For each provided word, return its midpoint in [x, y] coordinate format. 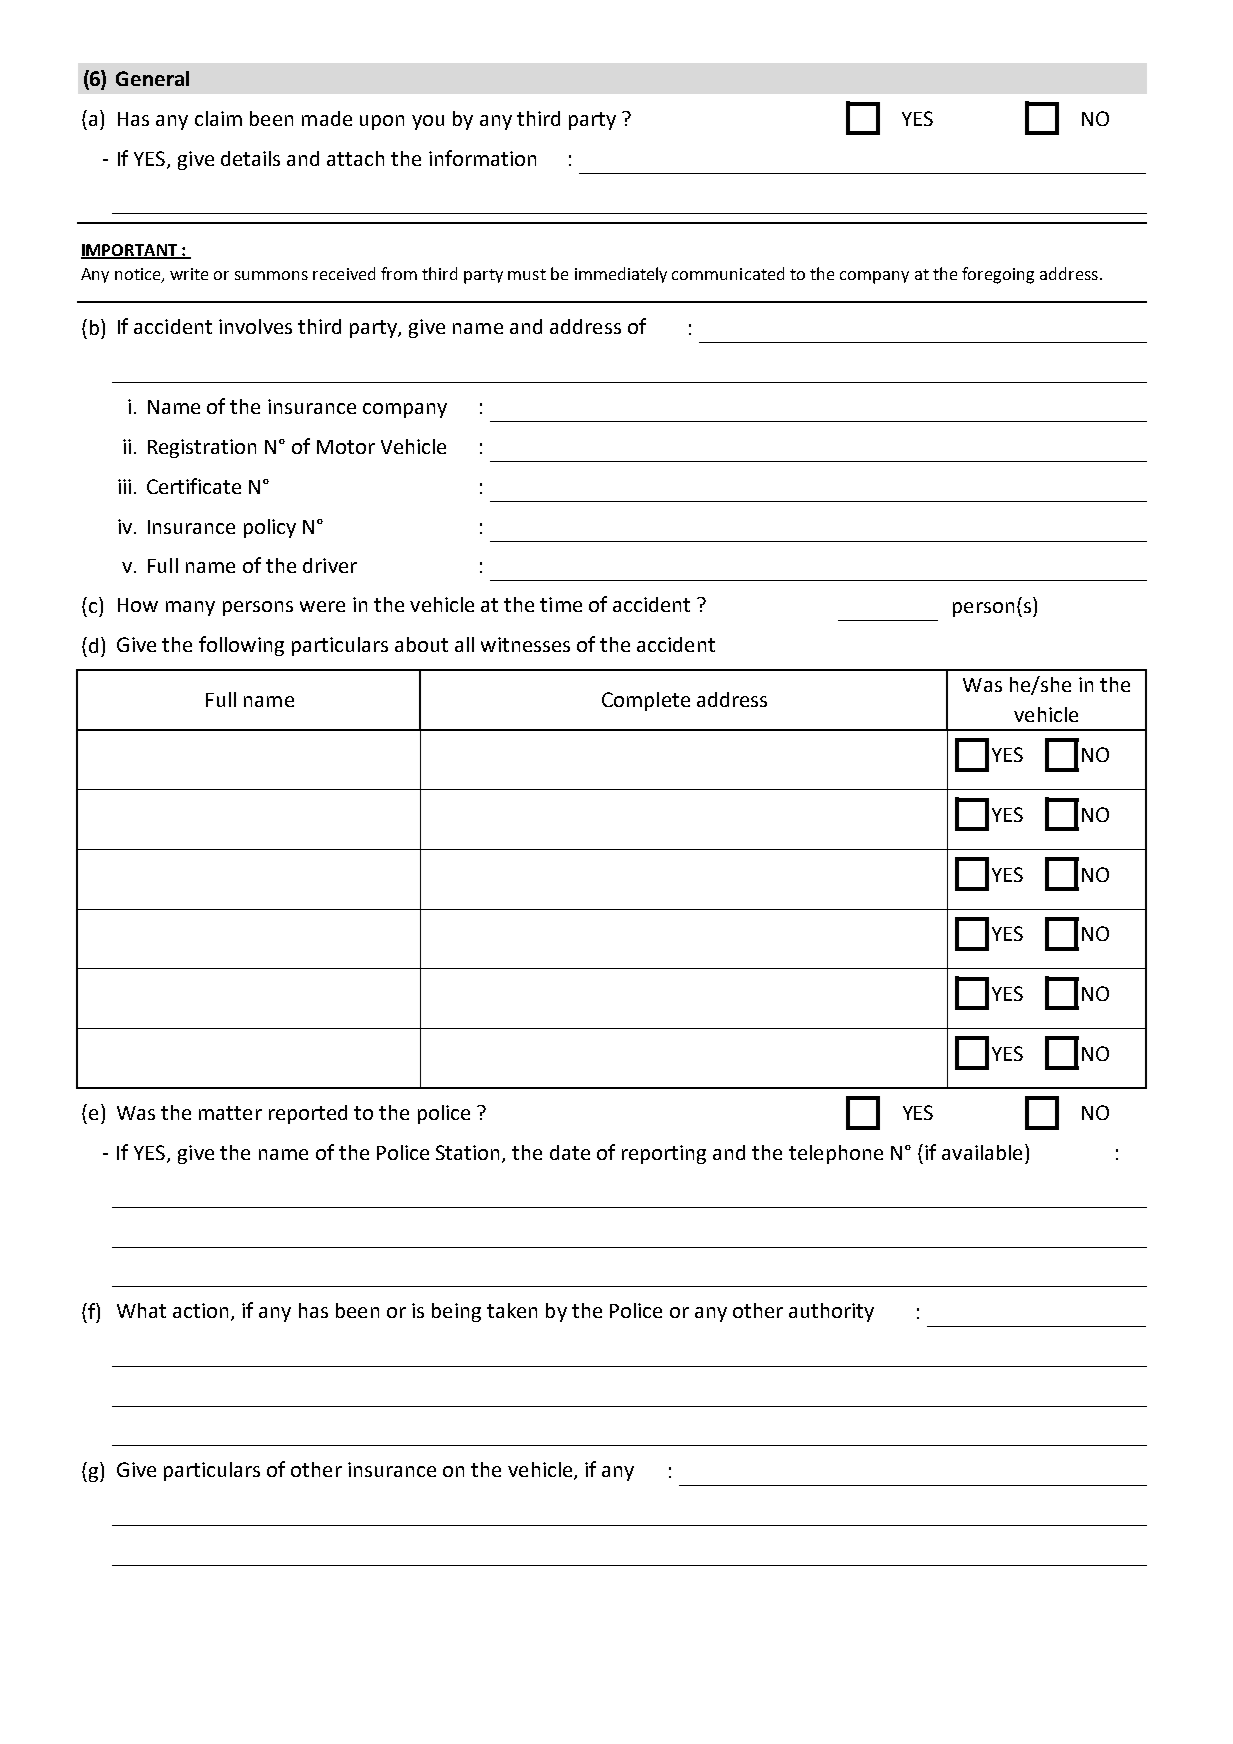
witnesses [525, 644]
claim [218, 118]
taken [512, 1310]
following [241, 646]
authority [831, 1312]
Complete [646, 701]
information [482, 158]
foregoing [998, 275]
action [200, 1310]
